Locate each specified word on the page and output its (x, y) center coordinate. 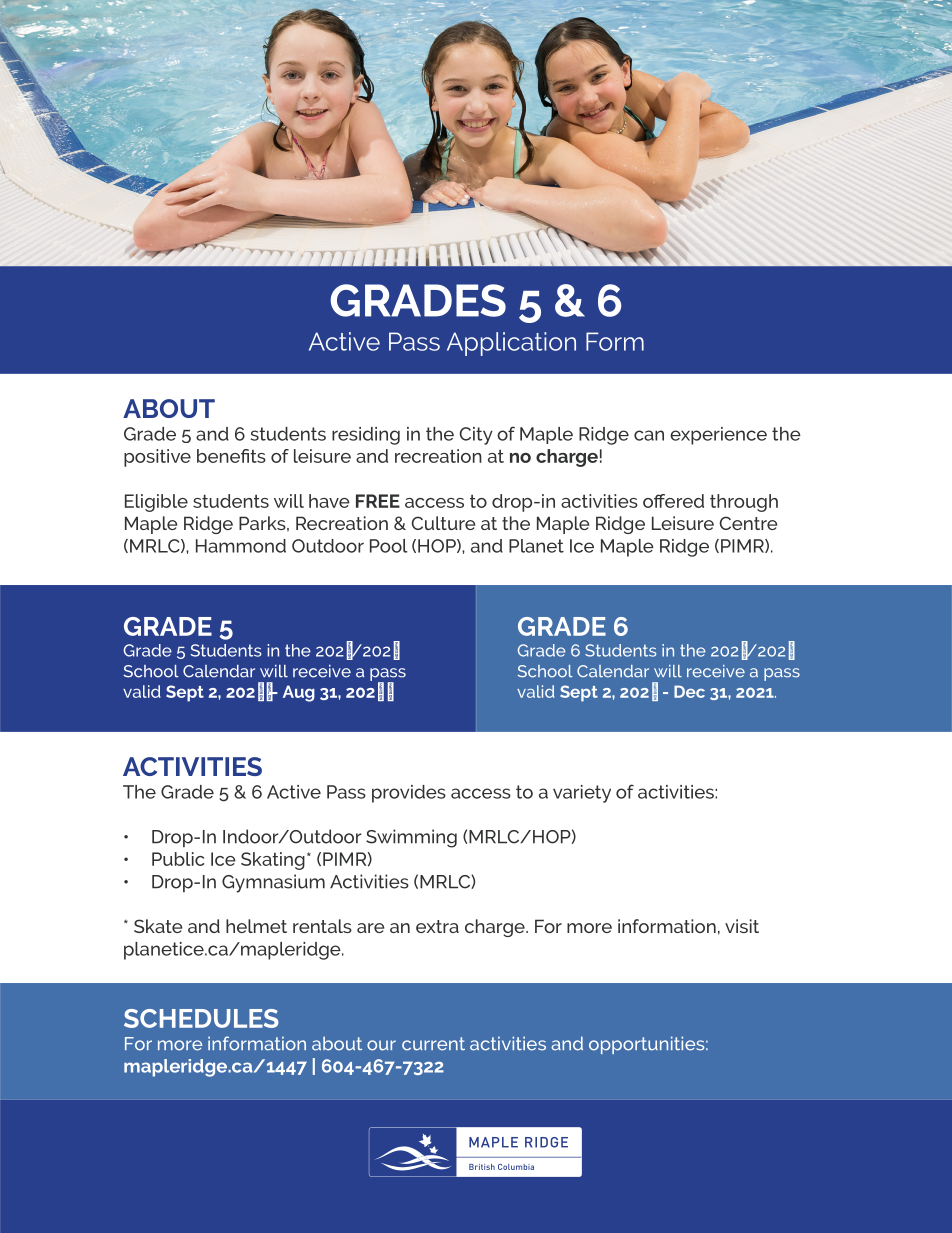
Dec (689, 691)
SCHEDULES (201, 1018)
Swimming (411, 838)
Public (178, 859)
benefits (231, 456)
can (649, 435)
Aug (299, 693)
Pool (388, 546)
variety (582, 794)
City (476, 436)
